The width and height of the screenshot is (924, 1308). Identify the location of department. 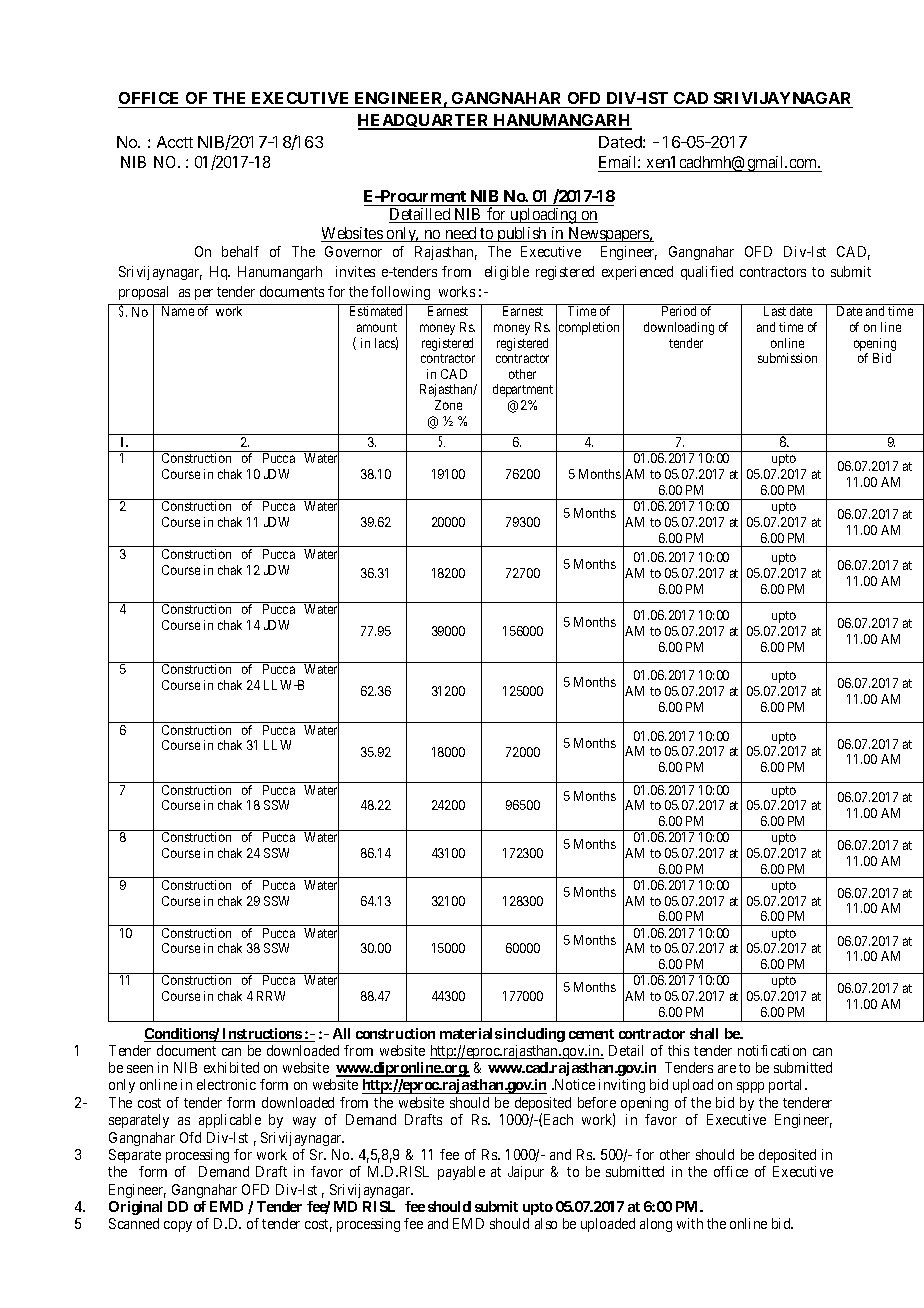
(523, 390).
